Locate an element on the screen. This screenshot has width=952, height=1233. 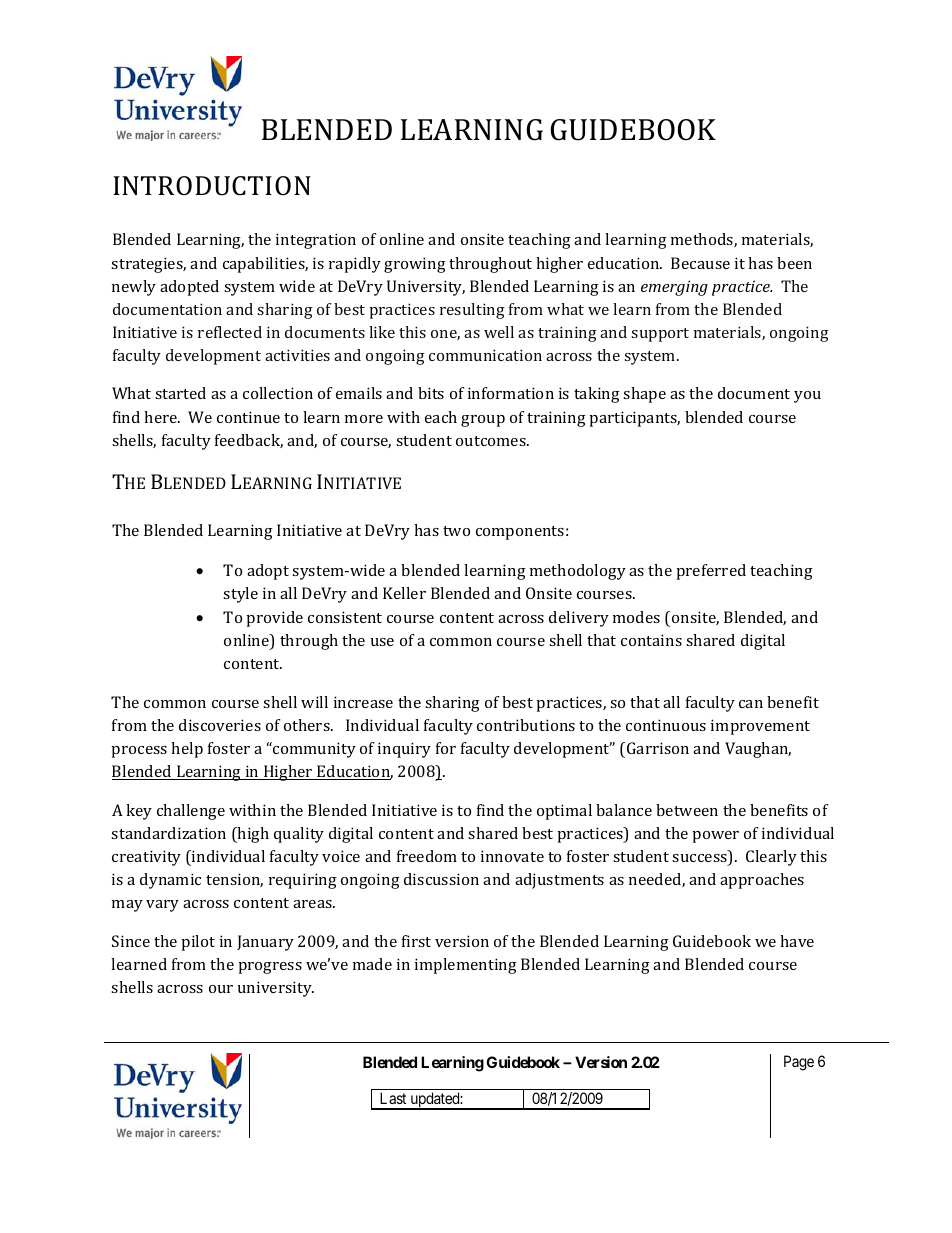
growing is located at coordinates (415, 265).
